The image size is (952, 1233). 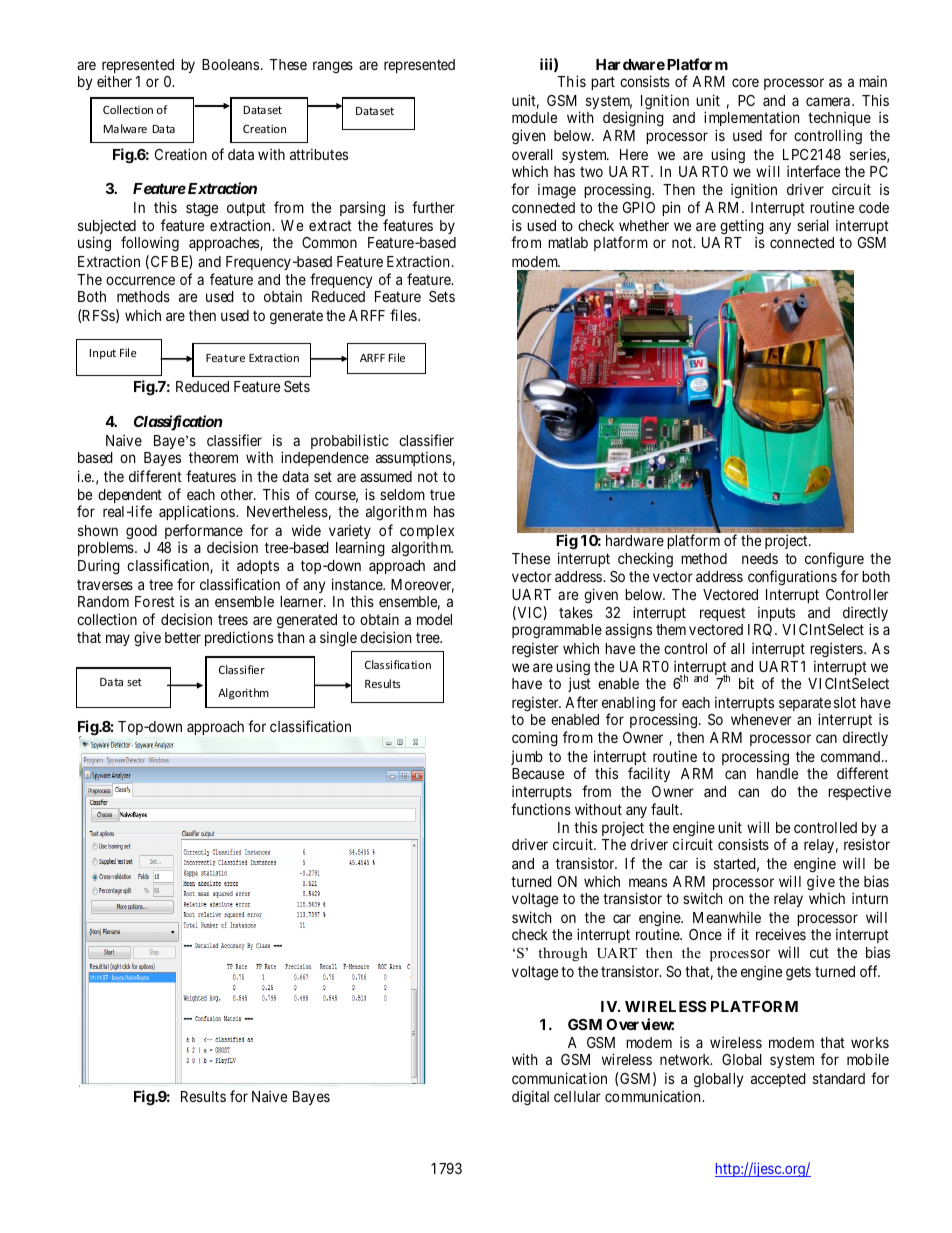 I want to click on core, so click(x=745, y=82).
